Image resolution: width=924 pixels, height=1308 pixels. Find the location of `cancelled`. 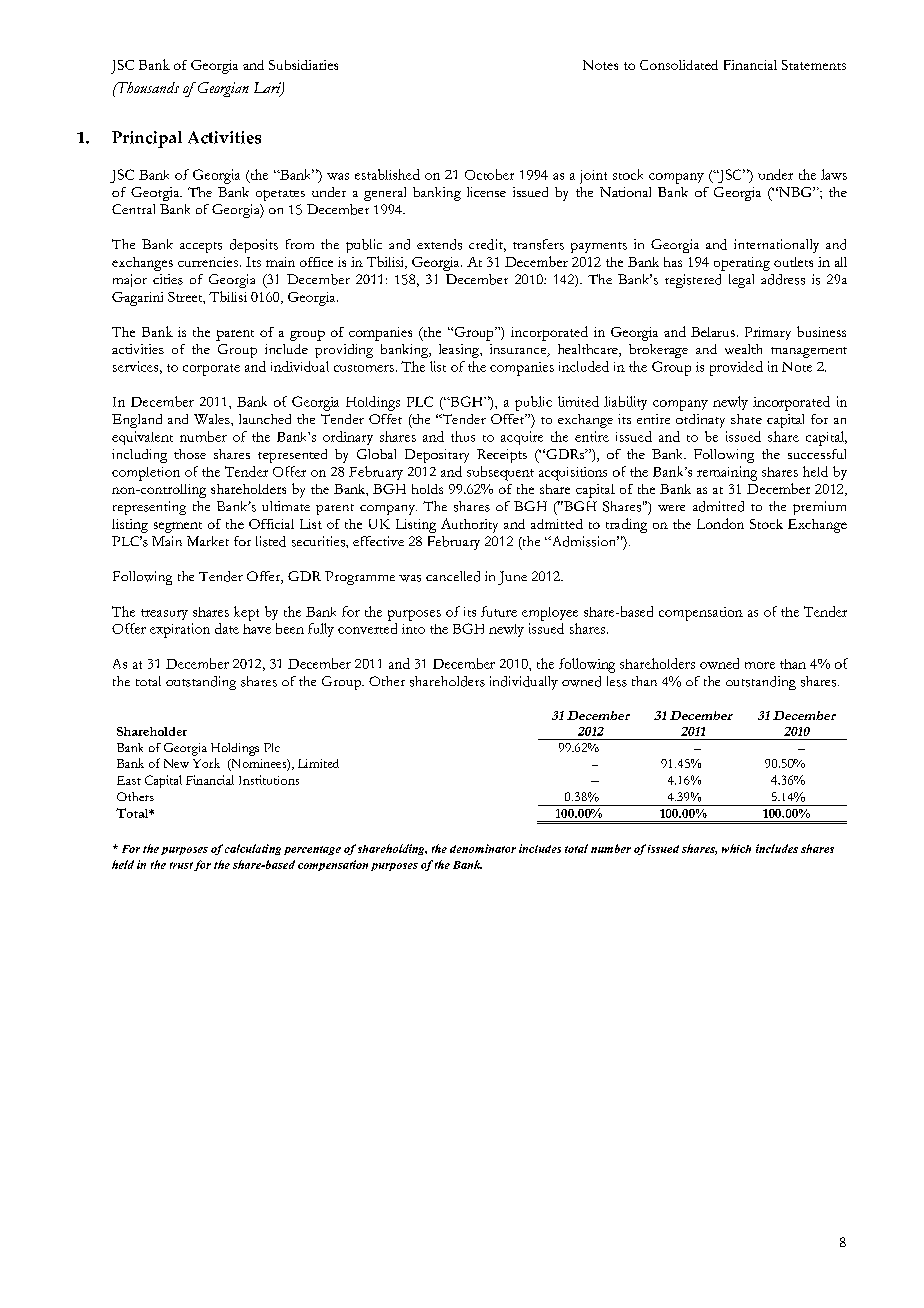

cancelled is located at coordinates (453, 576).
